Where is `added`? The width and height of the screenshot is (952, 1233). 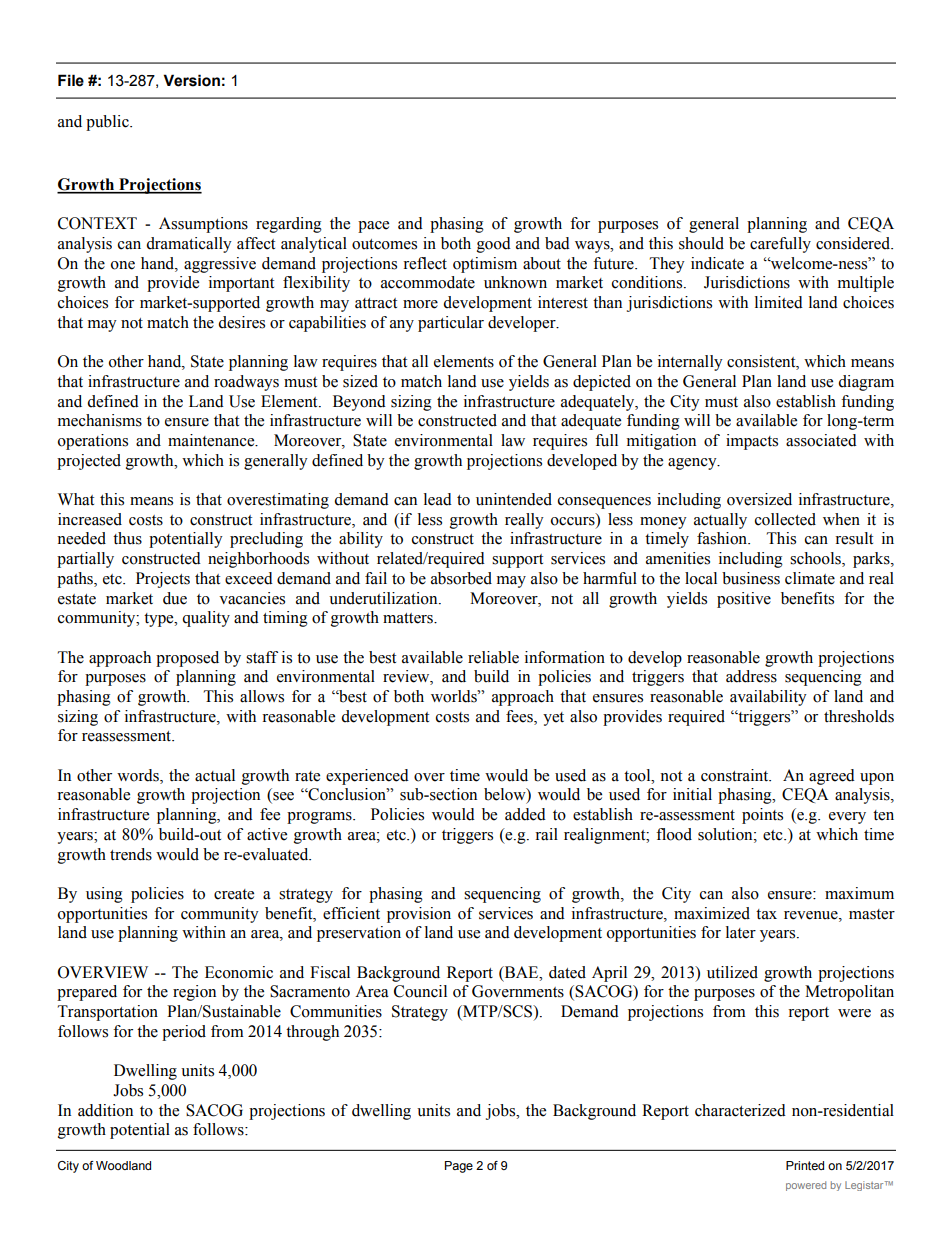 added is located at coordinates (525, 814).
